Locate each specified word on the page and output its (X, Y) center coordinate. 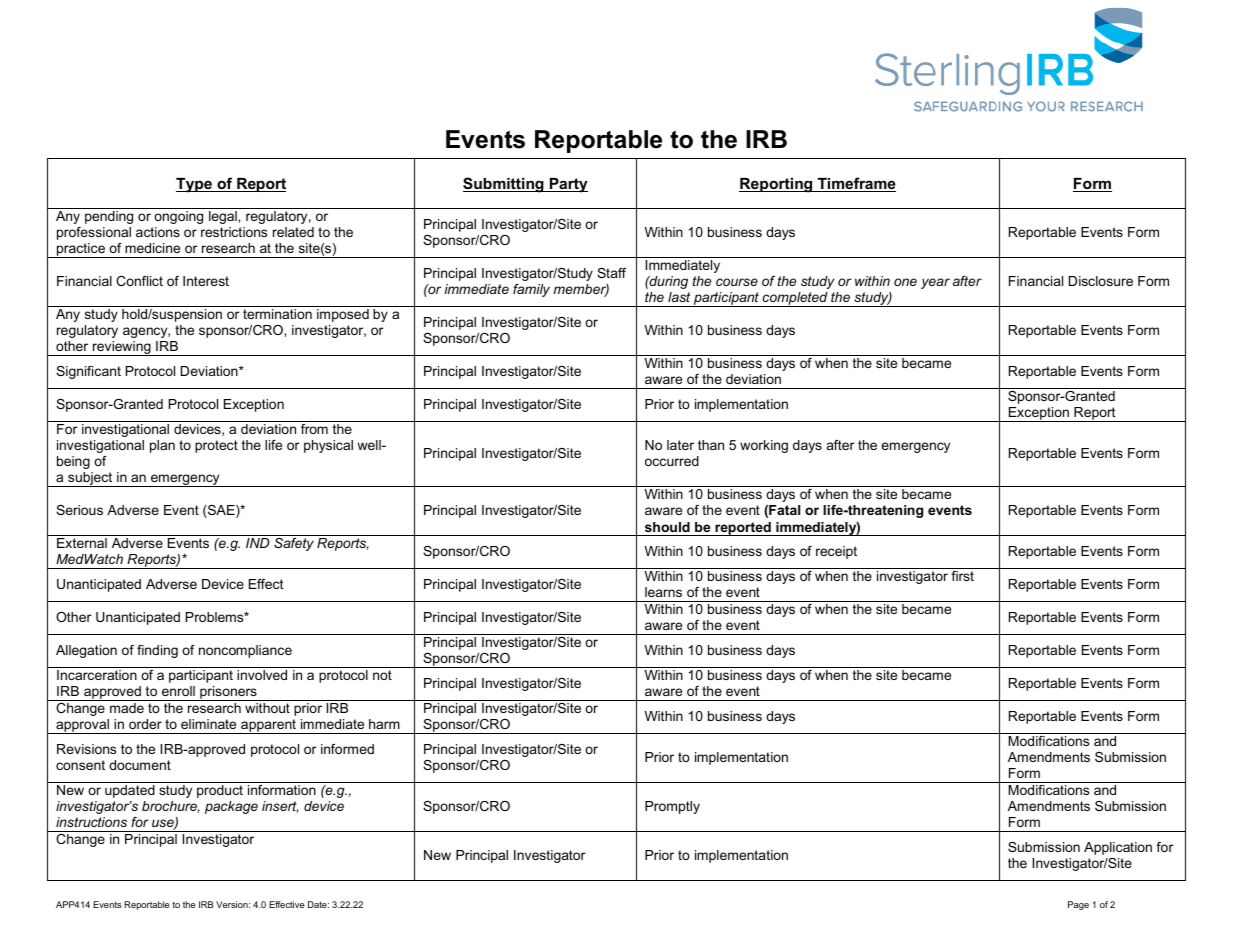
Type (195, 185)
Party (568, 185)
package (231, 807)
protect (216, 446)
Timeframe (855, 184)
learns (663, 592)
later (680, 445)
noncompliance (245, 651)
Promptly (672, 807)
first (962, 576)
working (764, 446)
